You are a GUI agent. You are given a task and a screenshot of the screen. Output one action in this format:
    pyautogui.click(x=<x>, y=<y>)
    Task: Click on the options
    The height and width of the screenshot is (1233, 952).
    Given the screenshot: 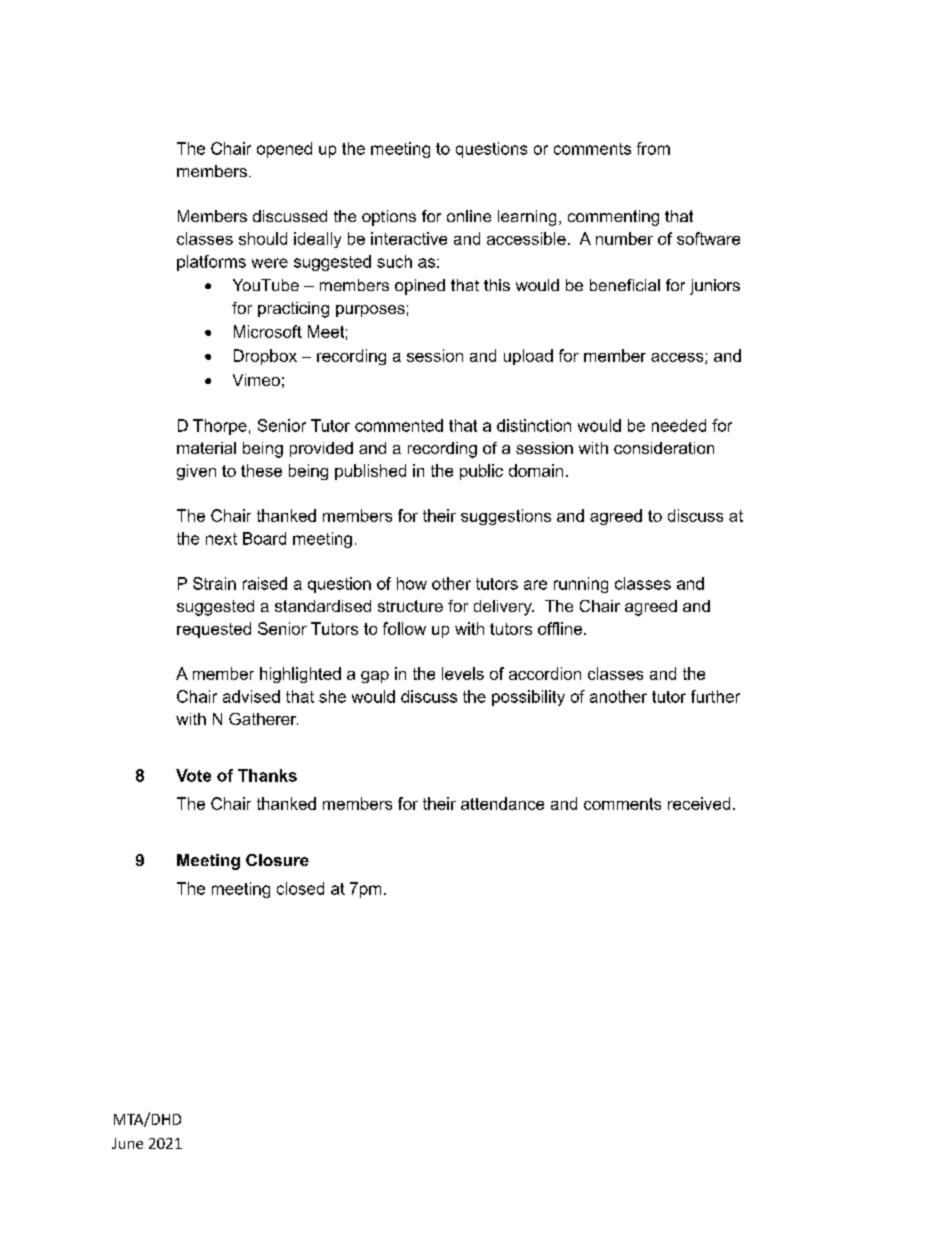 What is the action you would take?
    pyautogui.click(x=389, y=218)
